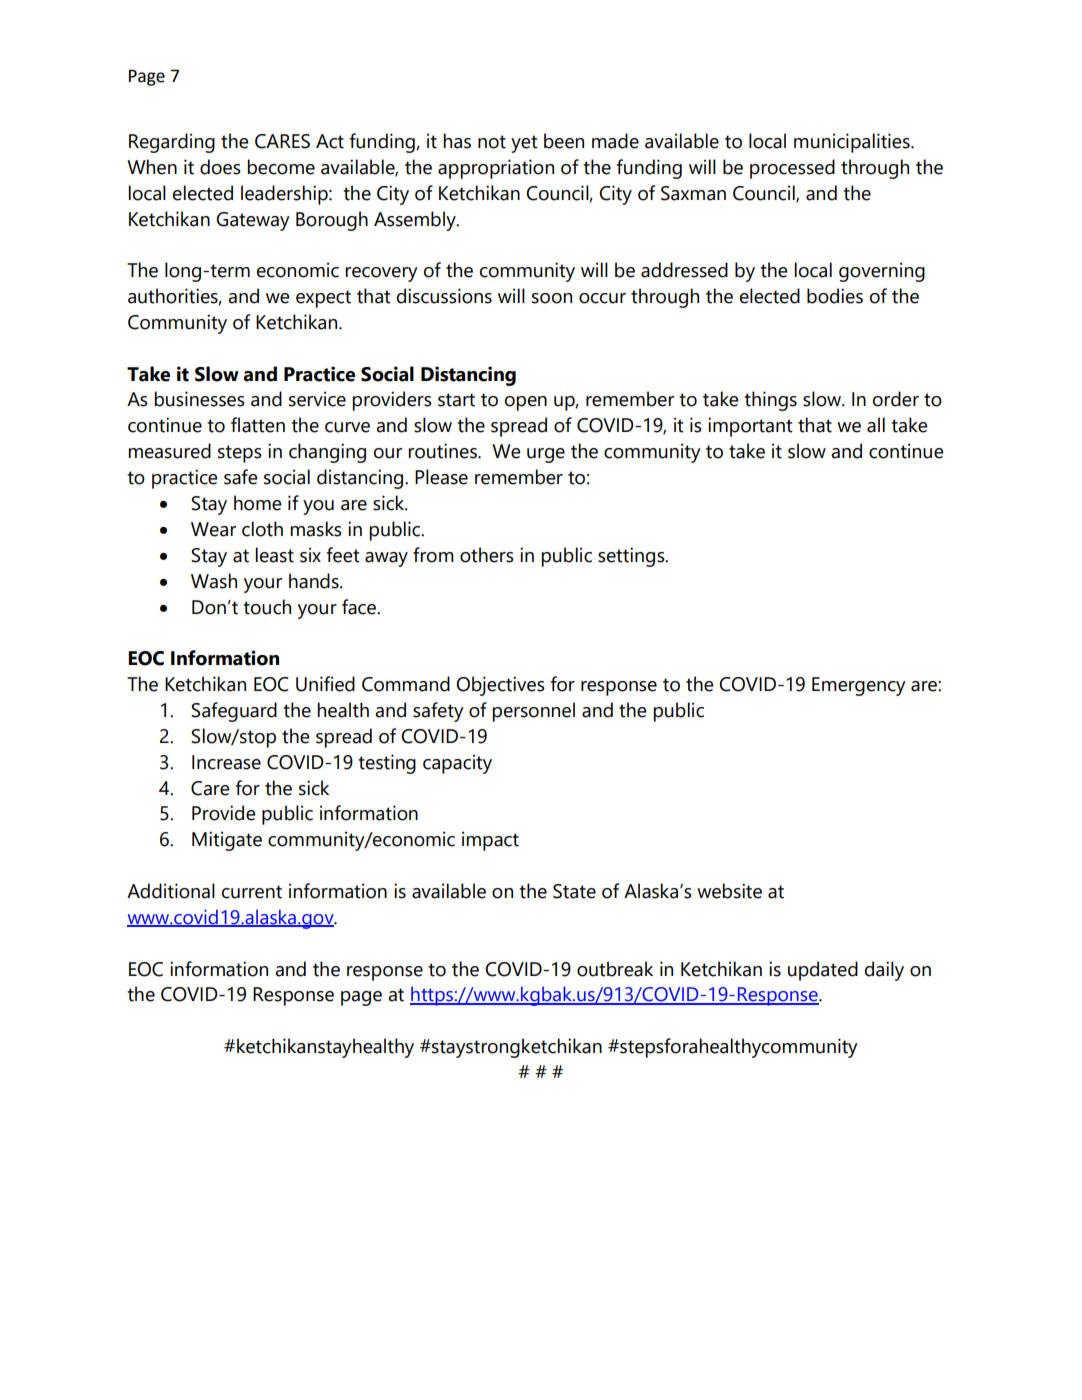 The height and width of the document is (1400, 1082). What do you see at coordinates (729, 891) in the document?
I see `website` at bounding box center [729, 891].
